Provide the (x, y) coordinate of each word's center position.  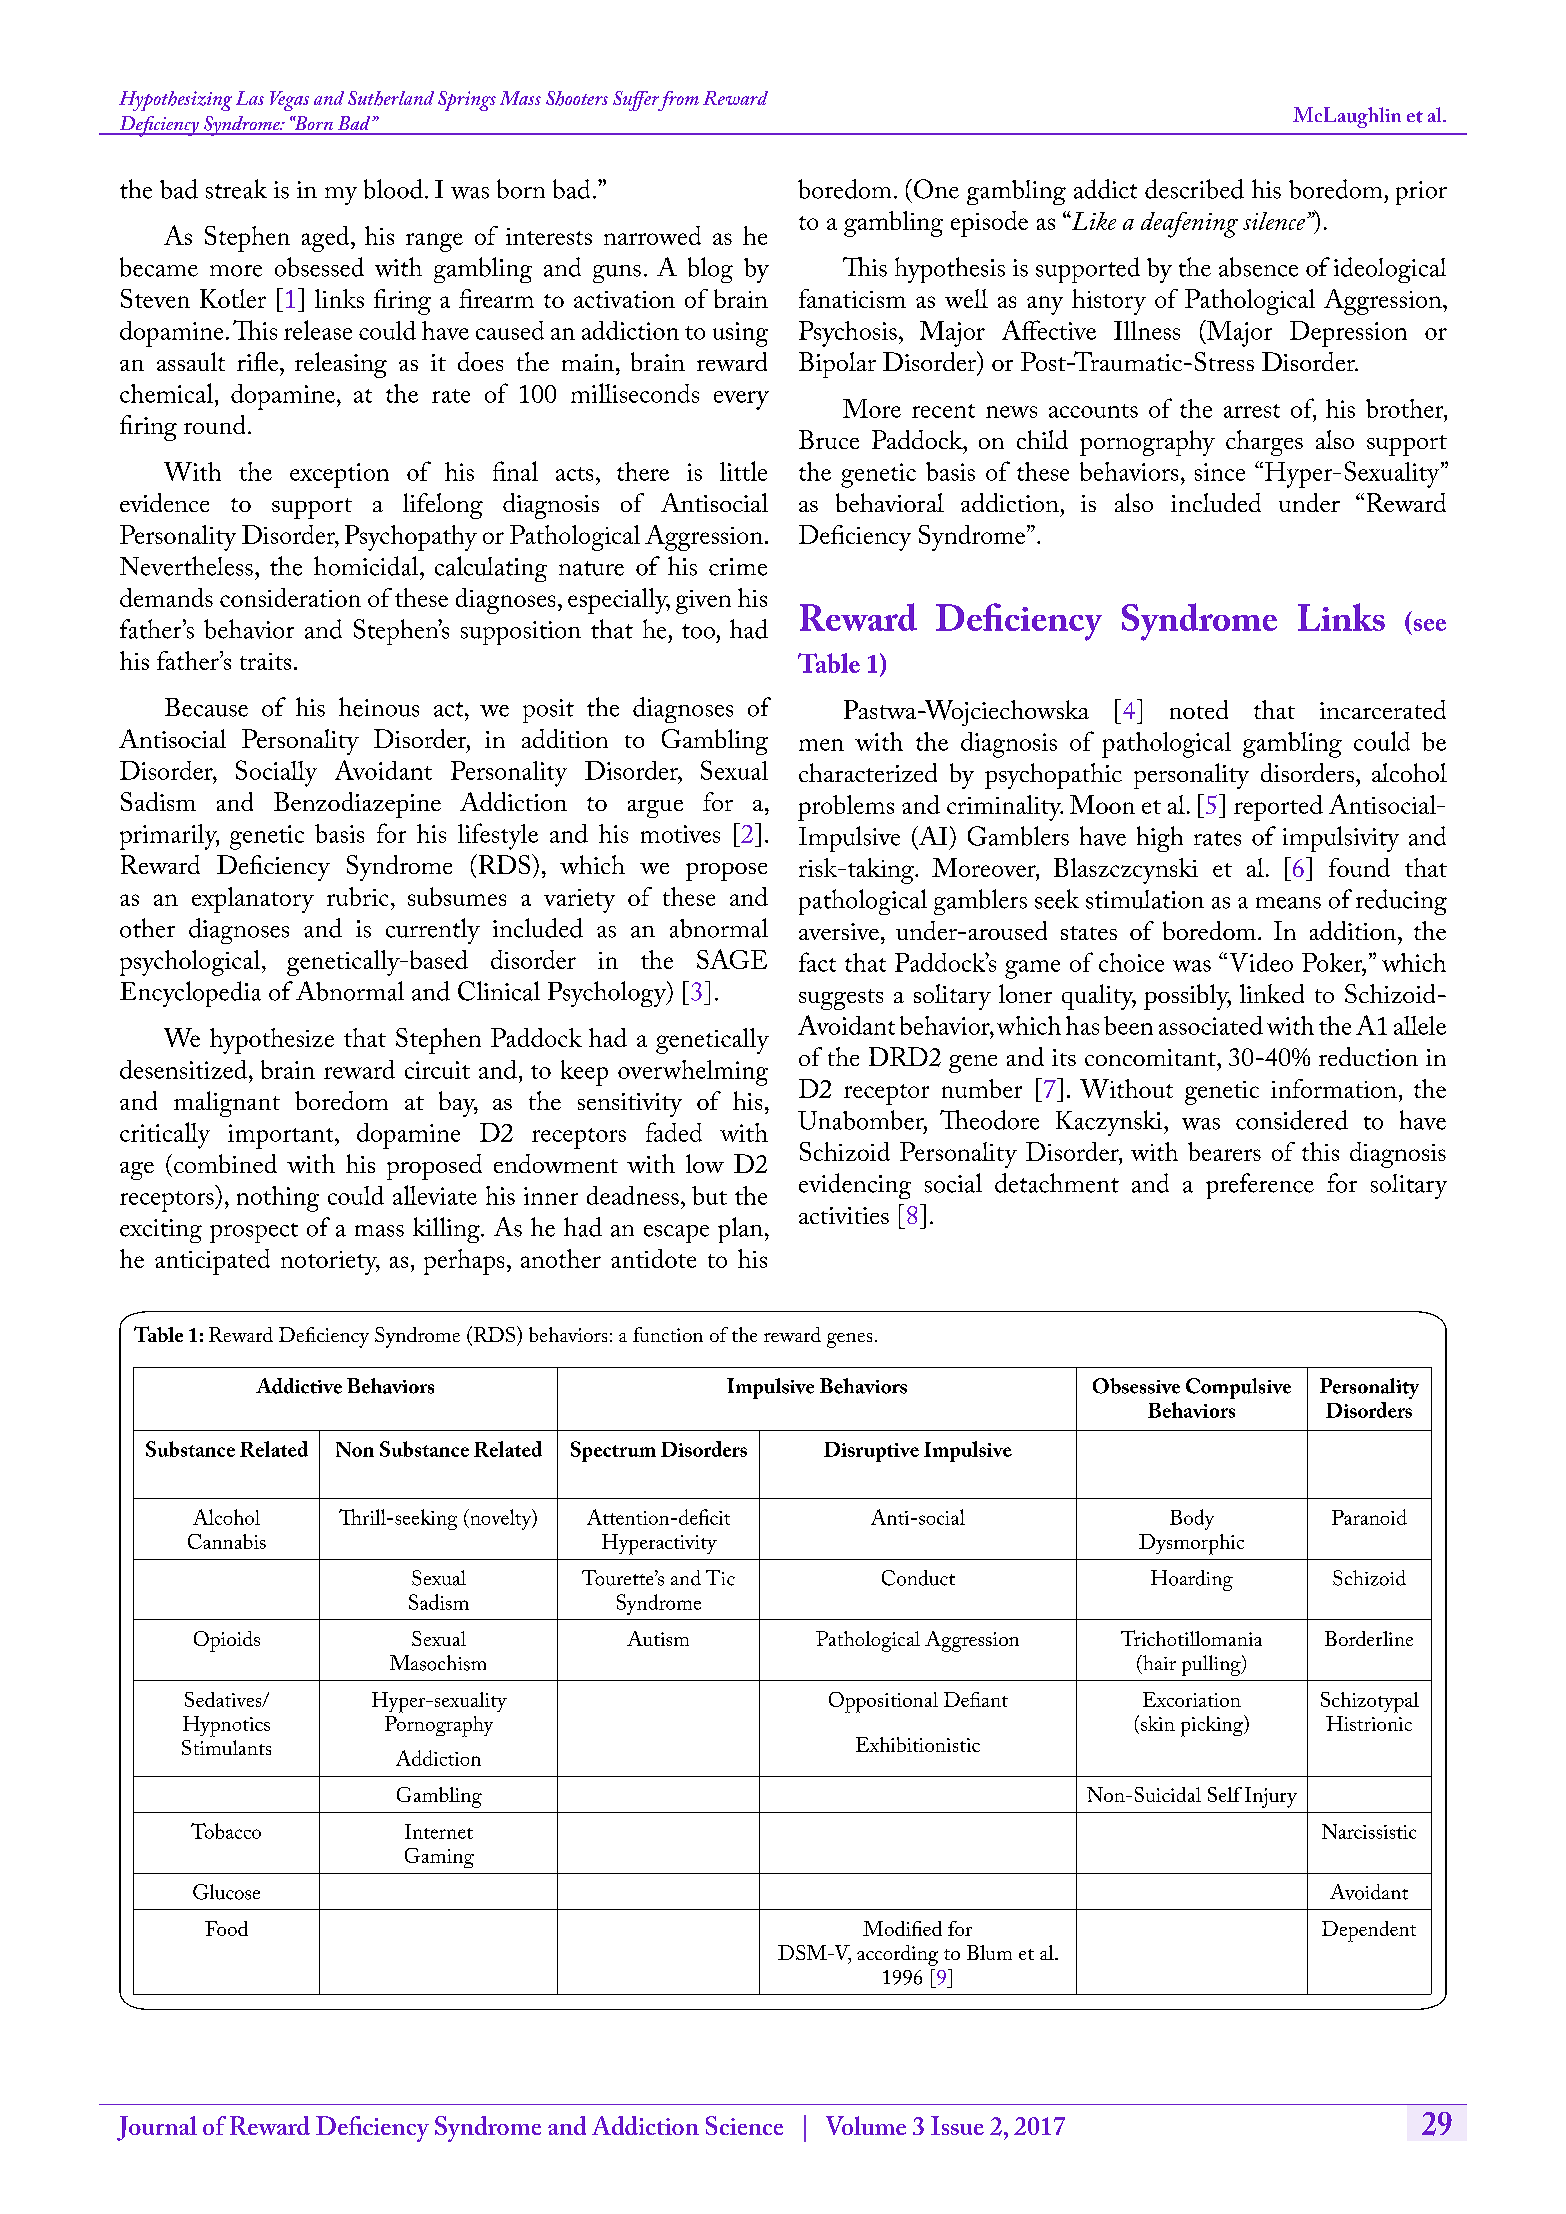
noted (1199, 709)
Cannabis (227, 1541)
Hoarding (1192, 1580)
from (677, 101)
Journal (157, 2128)
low (705, 1163)
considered (1292, 1120)
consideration (290, 597)
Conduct (918, 1578)
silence (1274, 221)
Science (744, 2125)
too (698, 631)
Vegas (289, 101)
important (282, 1136)
